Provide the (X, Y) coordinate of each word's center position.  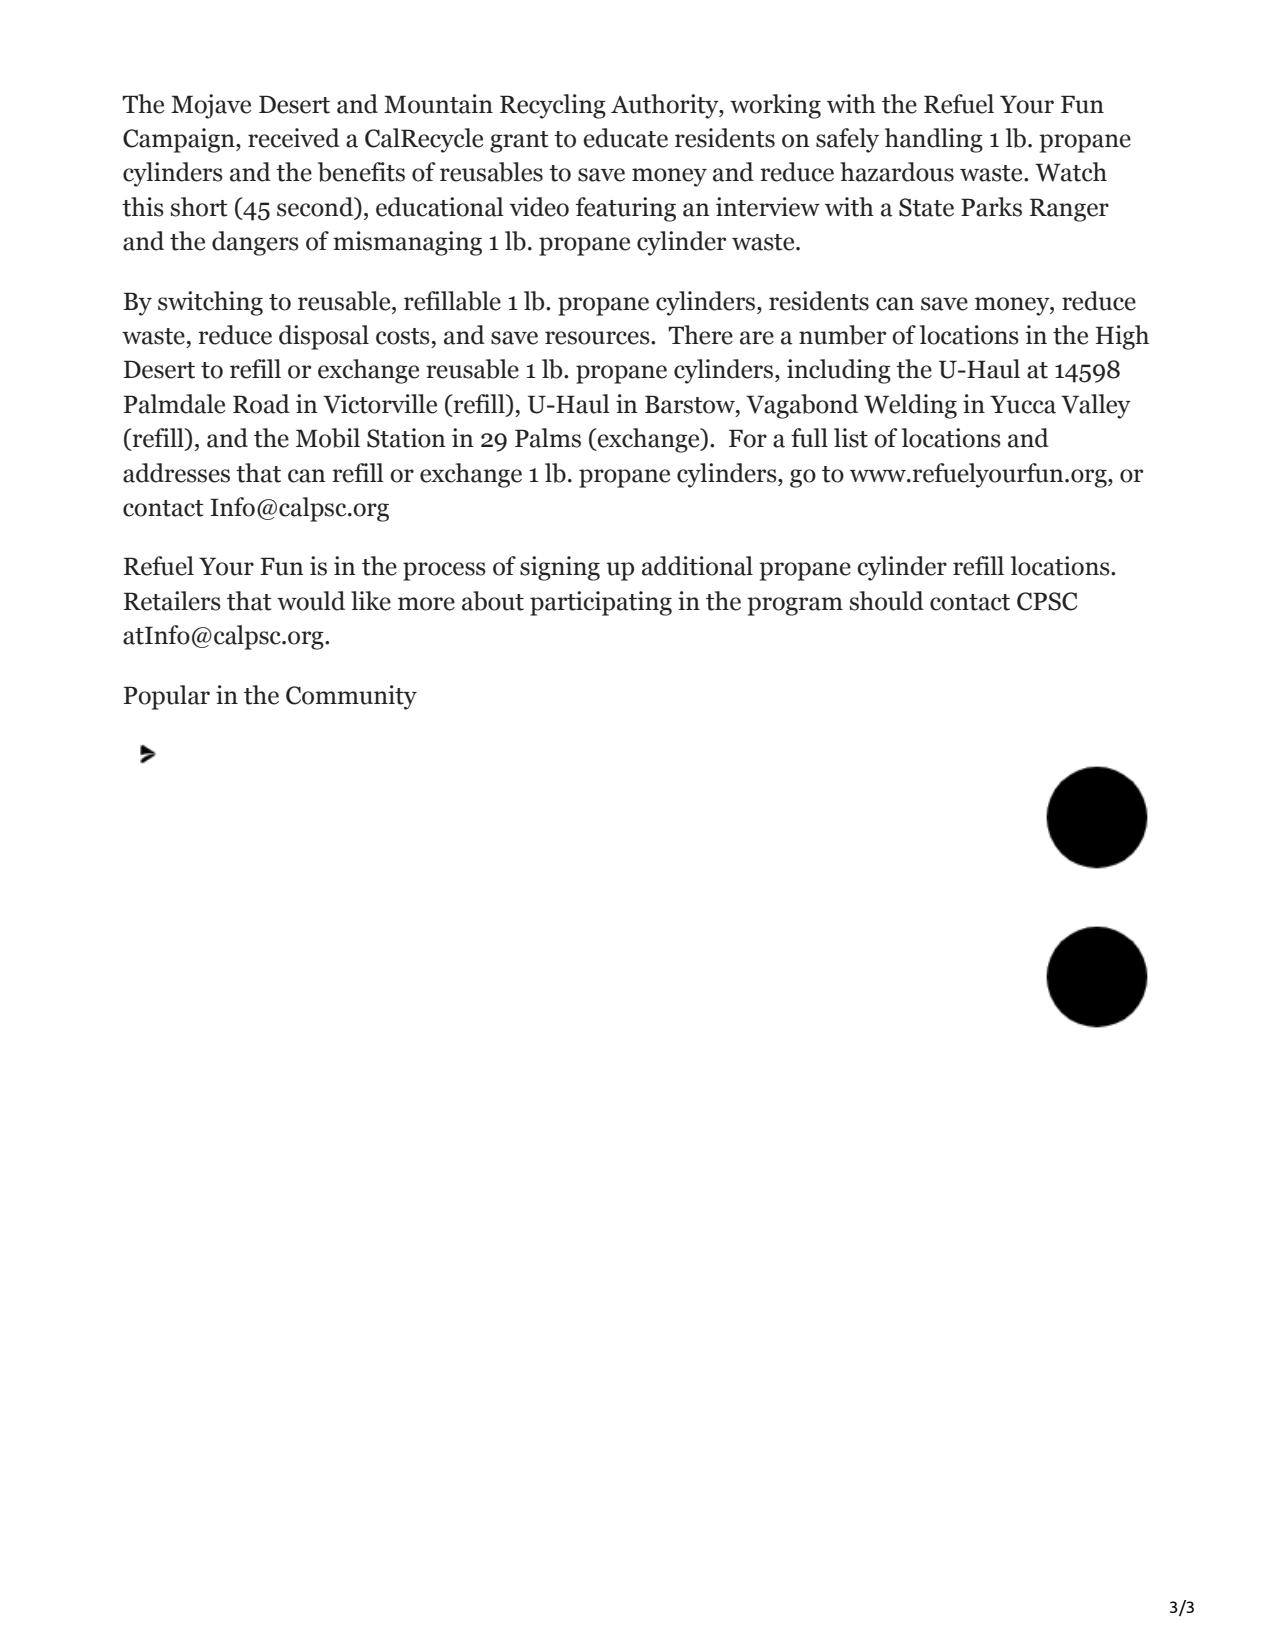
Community (351, 697)
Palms (548, 438)
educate (625, 138)
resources (598, 338)
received (294, 138)
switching (210, 303)
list (851, 438)
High (1122, 337)
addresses (176, 473)
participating (601, 603)
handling (934, 140)
